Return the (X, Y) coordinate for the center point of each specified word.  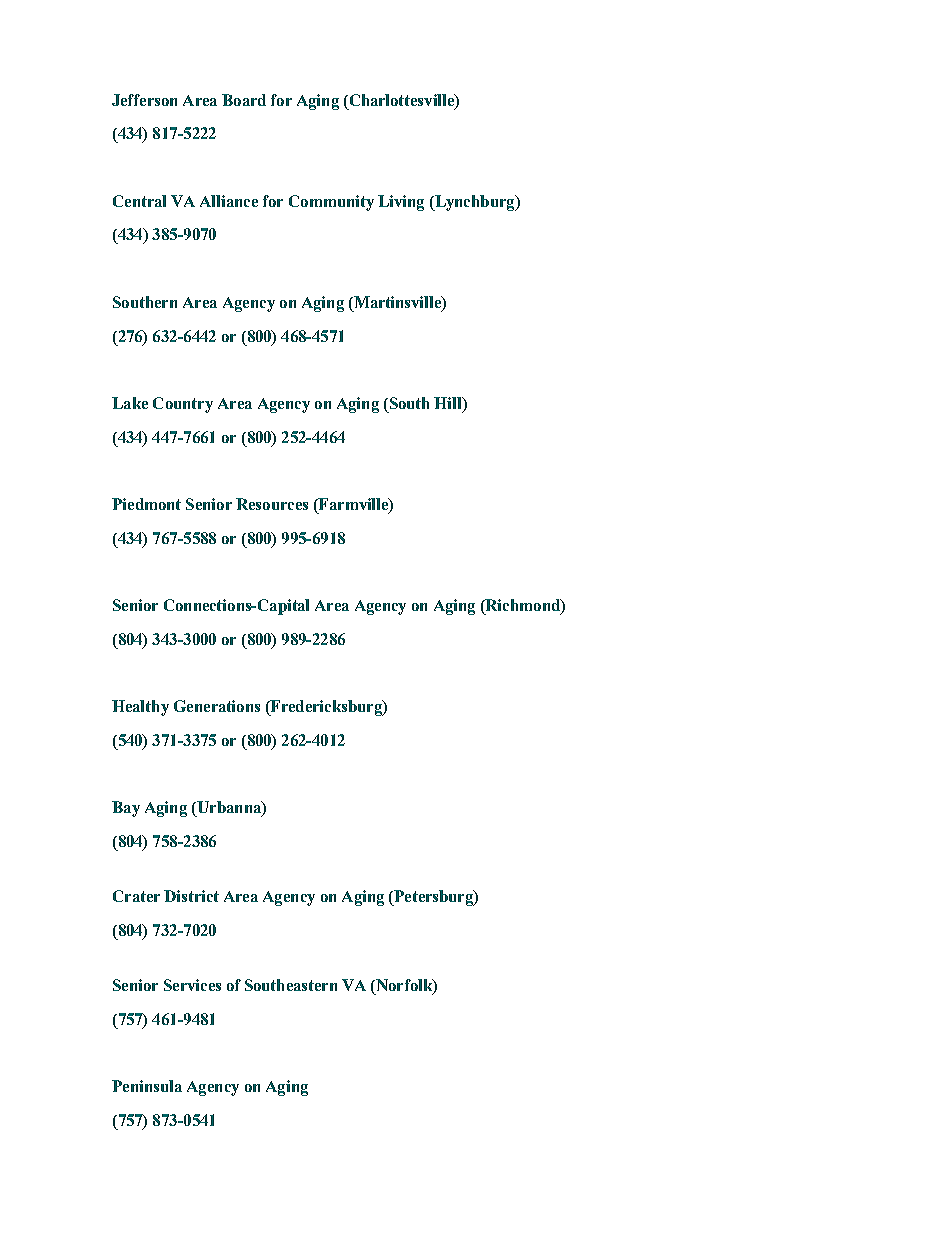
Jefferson (144, 100)
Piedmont (146, 504)
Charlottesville (401, 100)
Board (244, 100)
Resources (272, 504)
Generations (217, 706)
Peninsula (147, 1086)
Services (192, 985)
